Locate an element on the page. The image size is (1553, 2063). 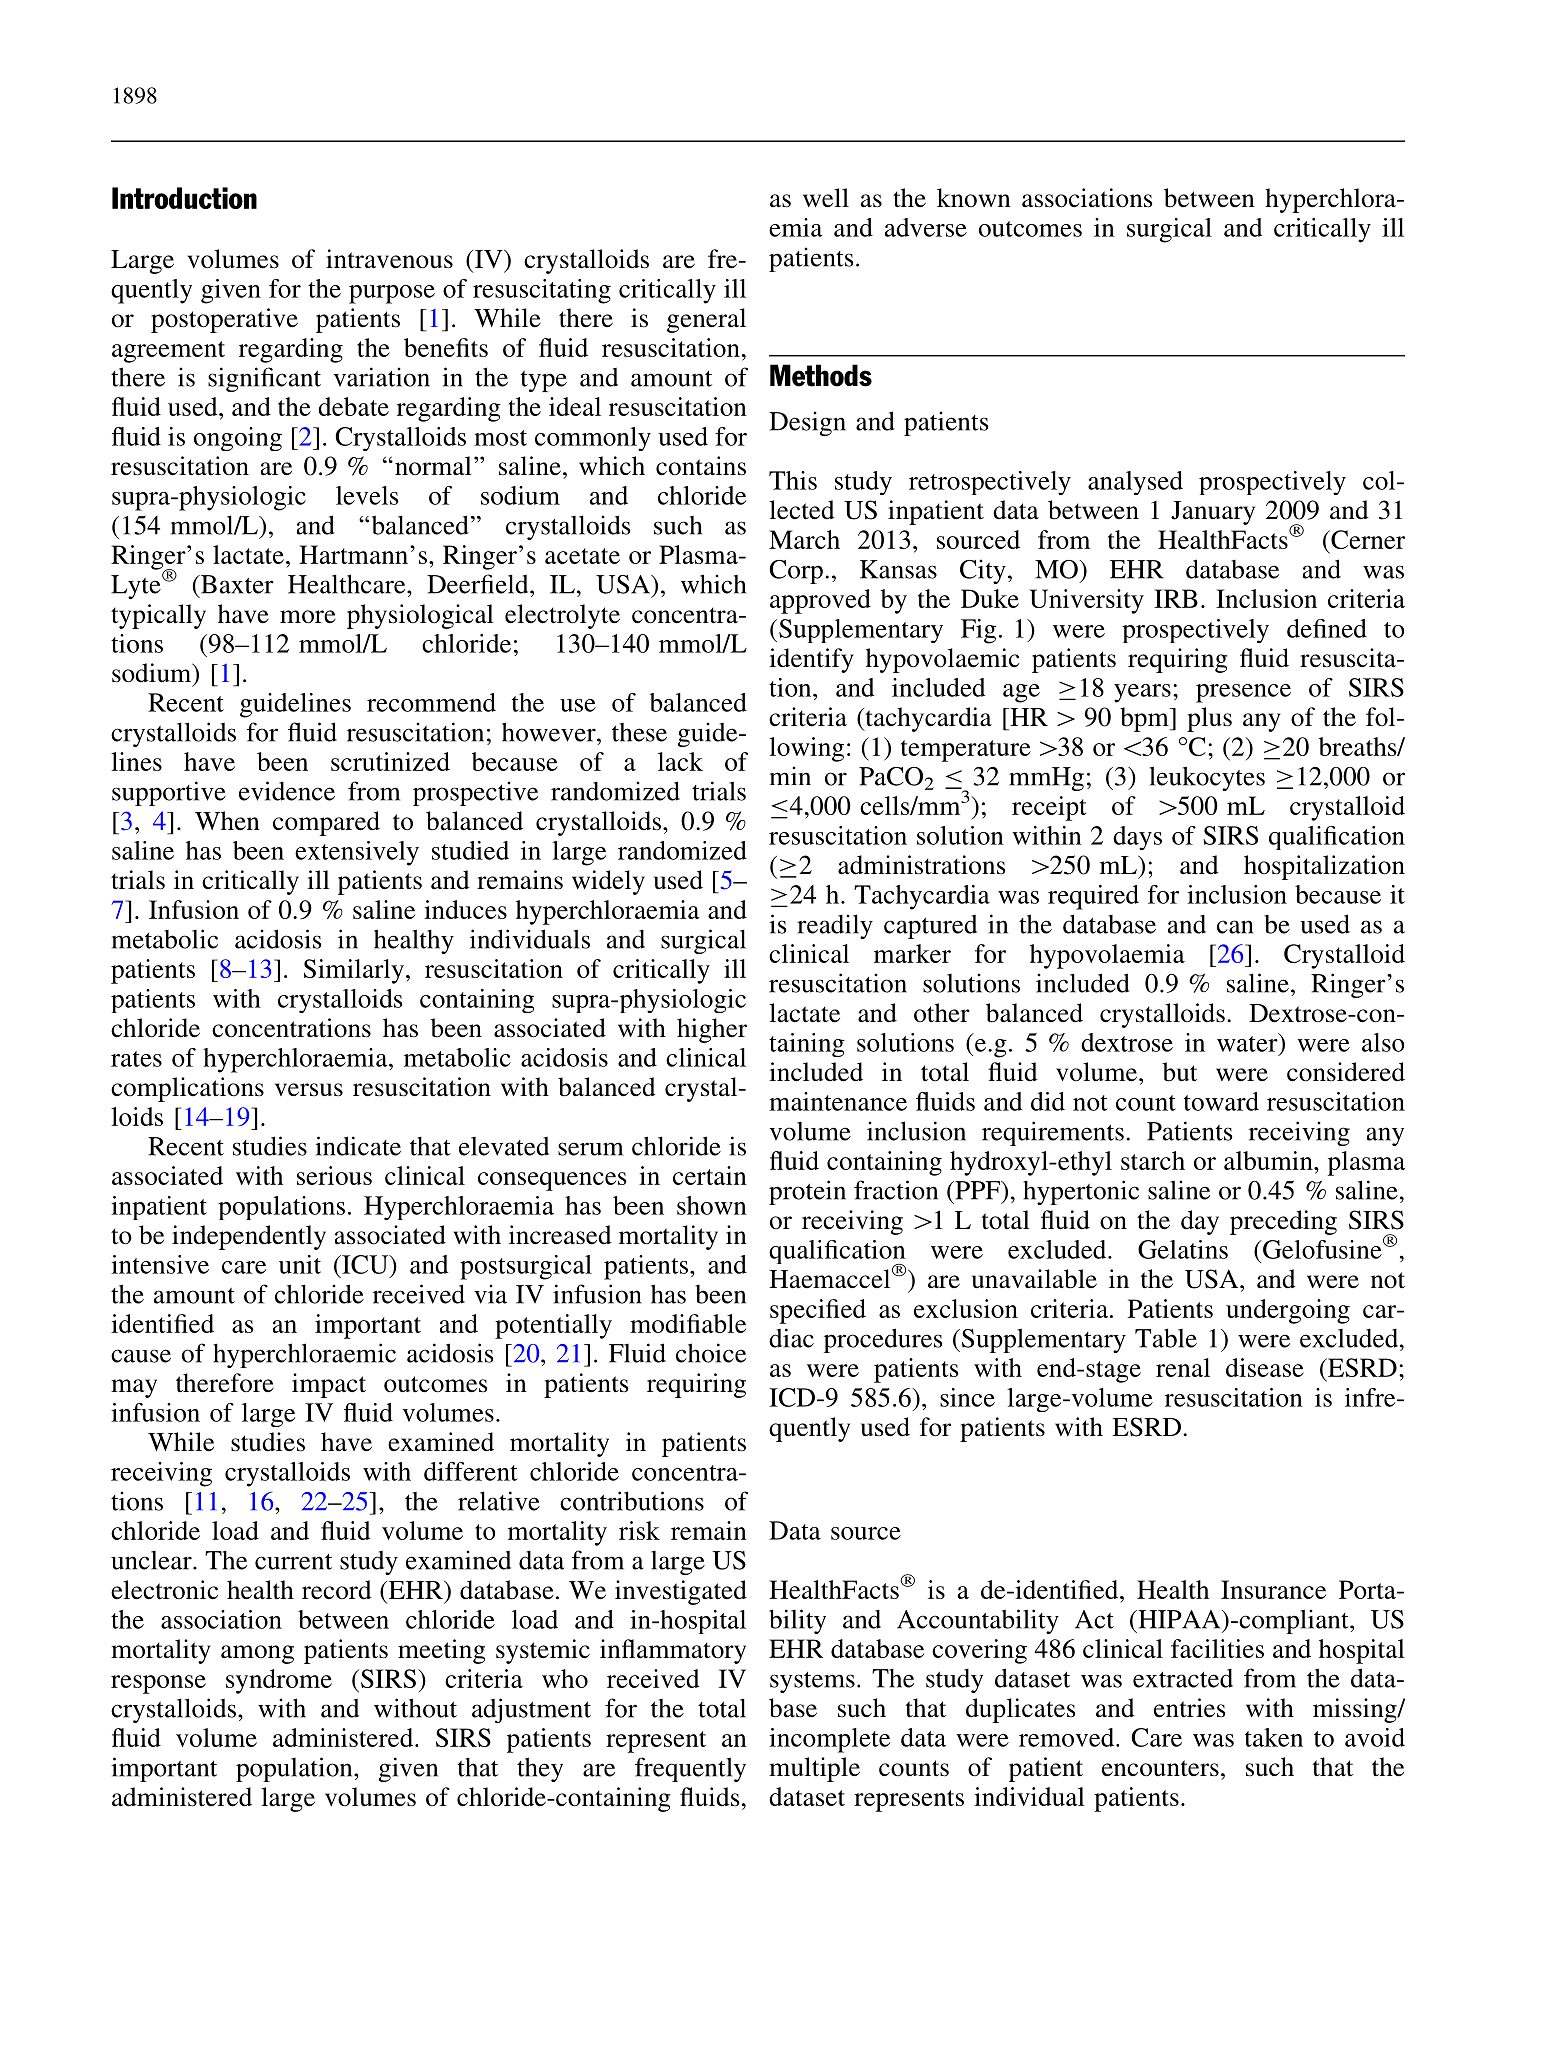
intravenous is located at coordinates (389, 259).
